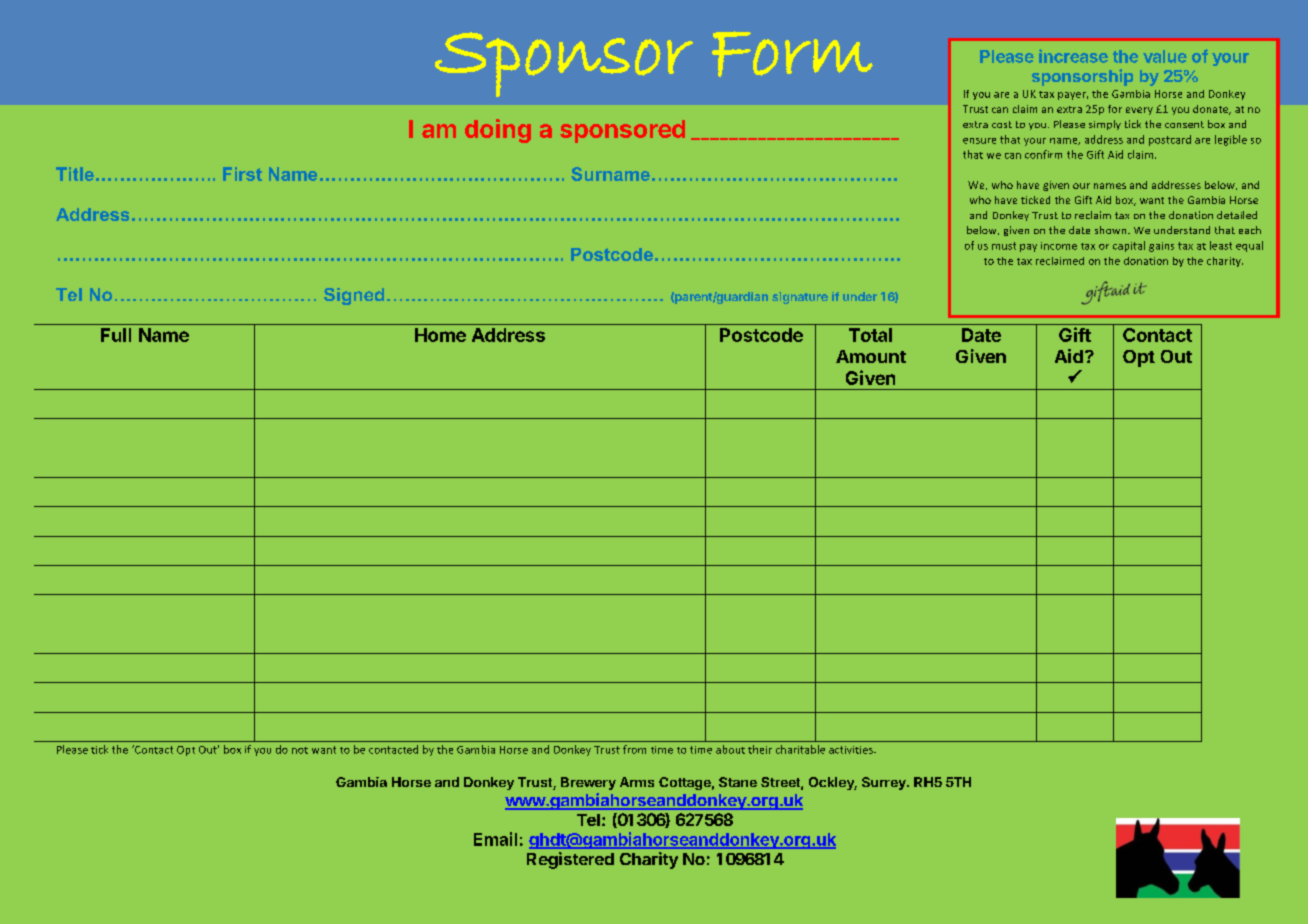 The image size is (1308, 924). Describe the element at coordinates (570, 860) in the screenshot. I see `Registered` at that location.
